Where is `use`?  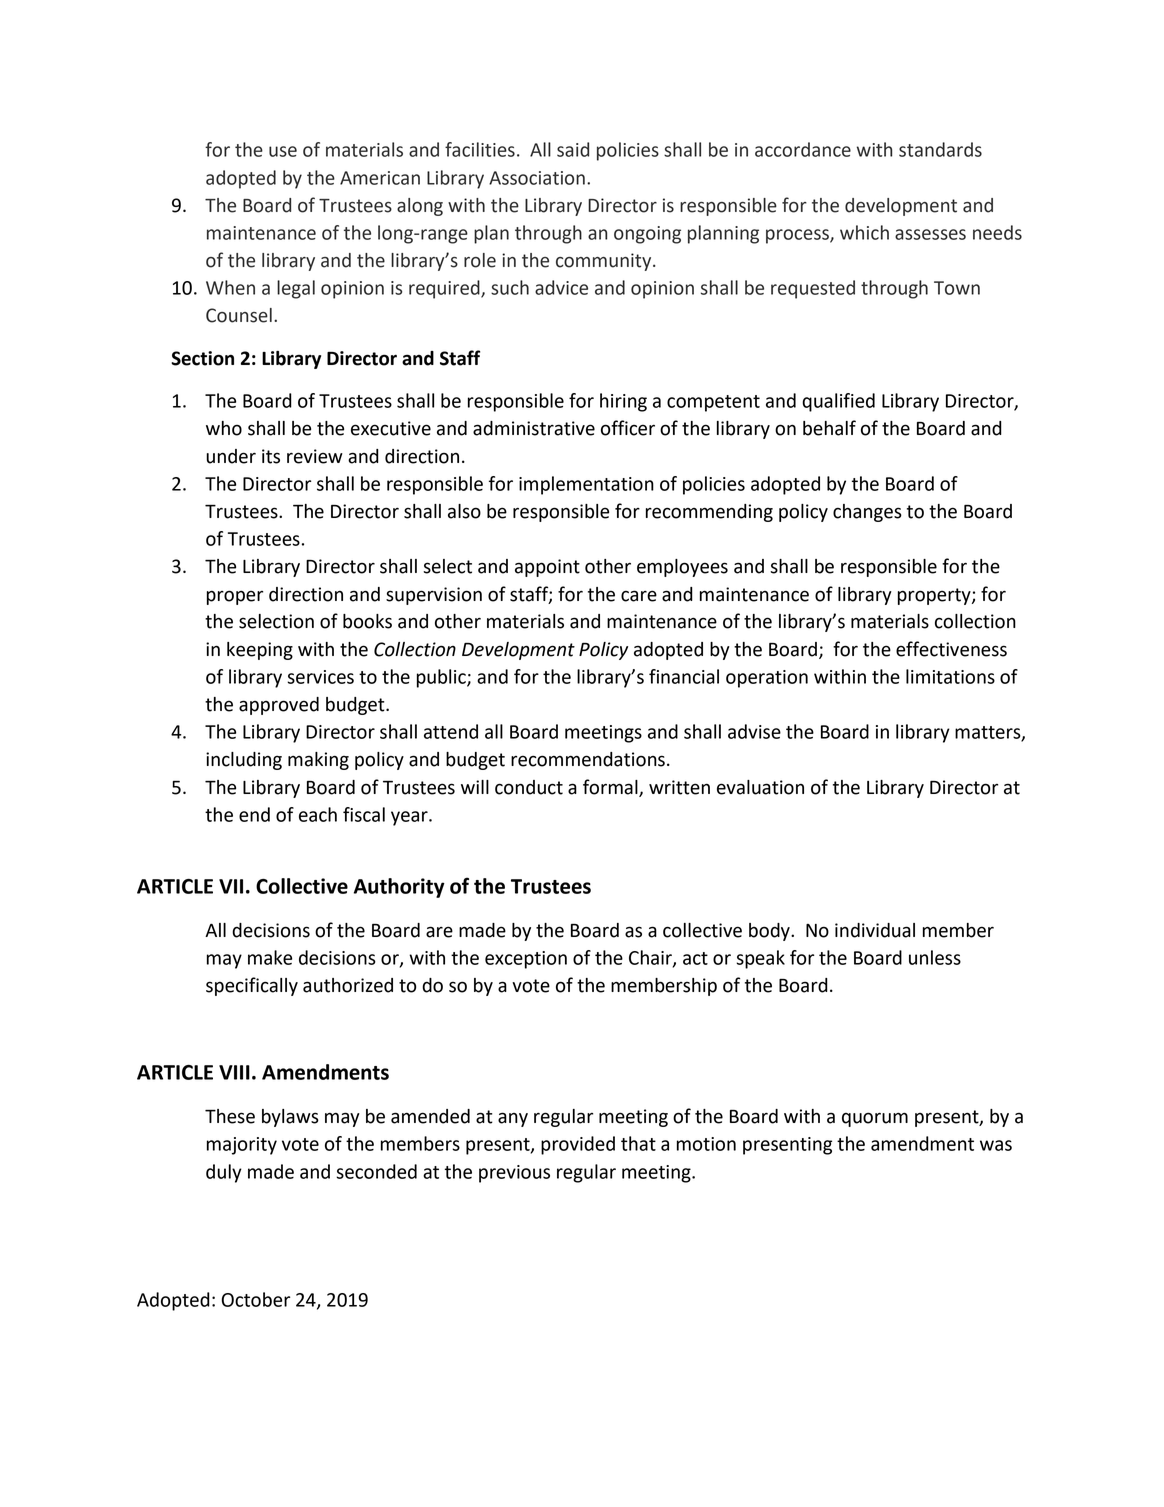
use is located at coordinates (283, 151).
